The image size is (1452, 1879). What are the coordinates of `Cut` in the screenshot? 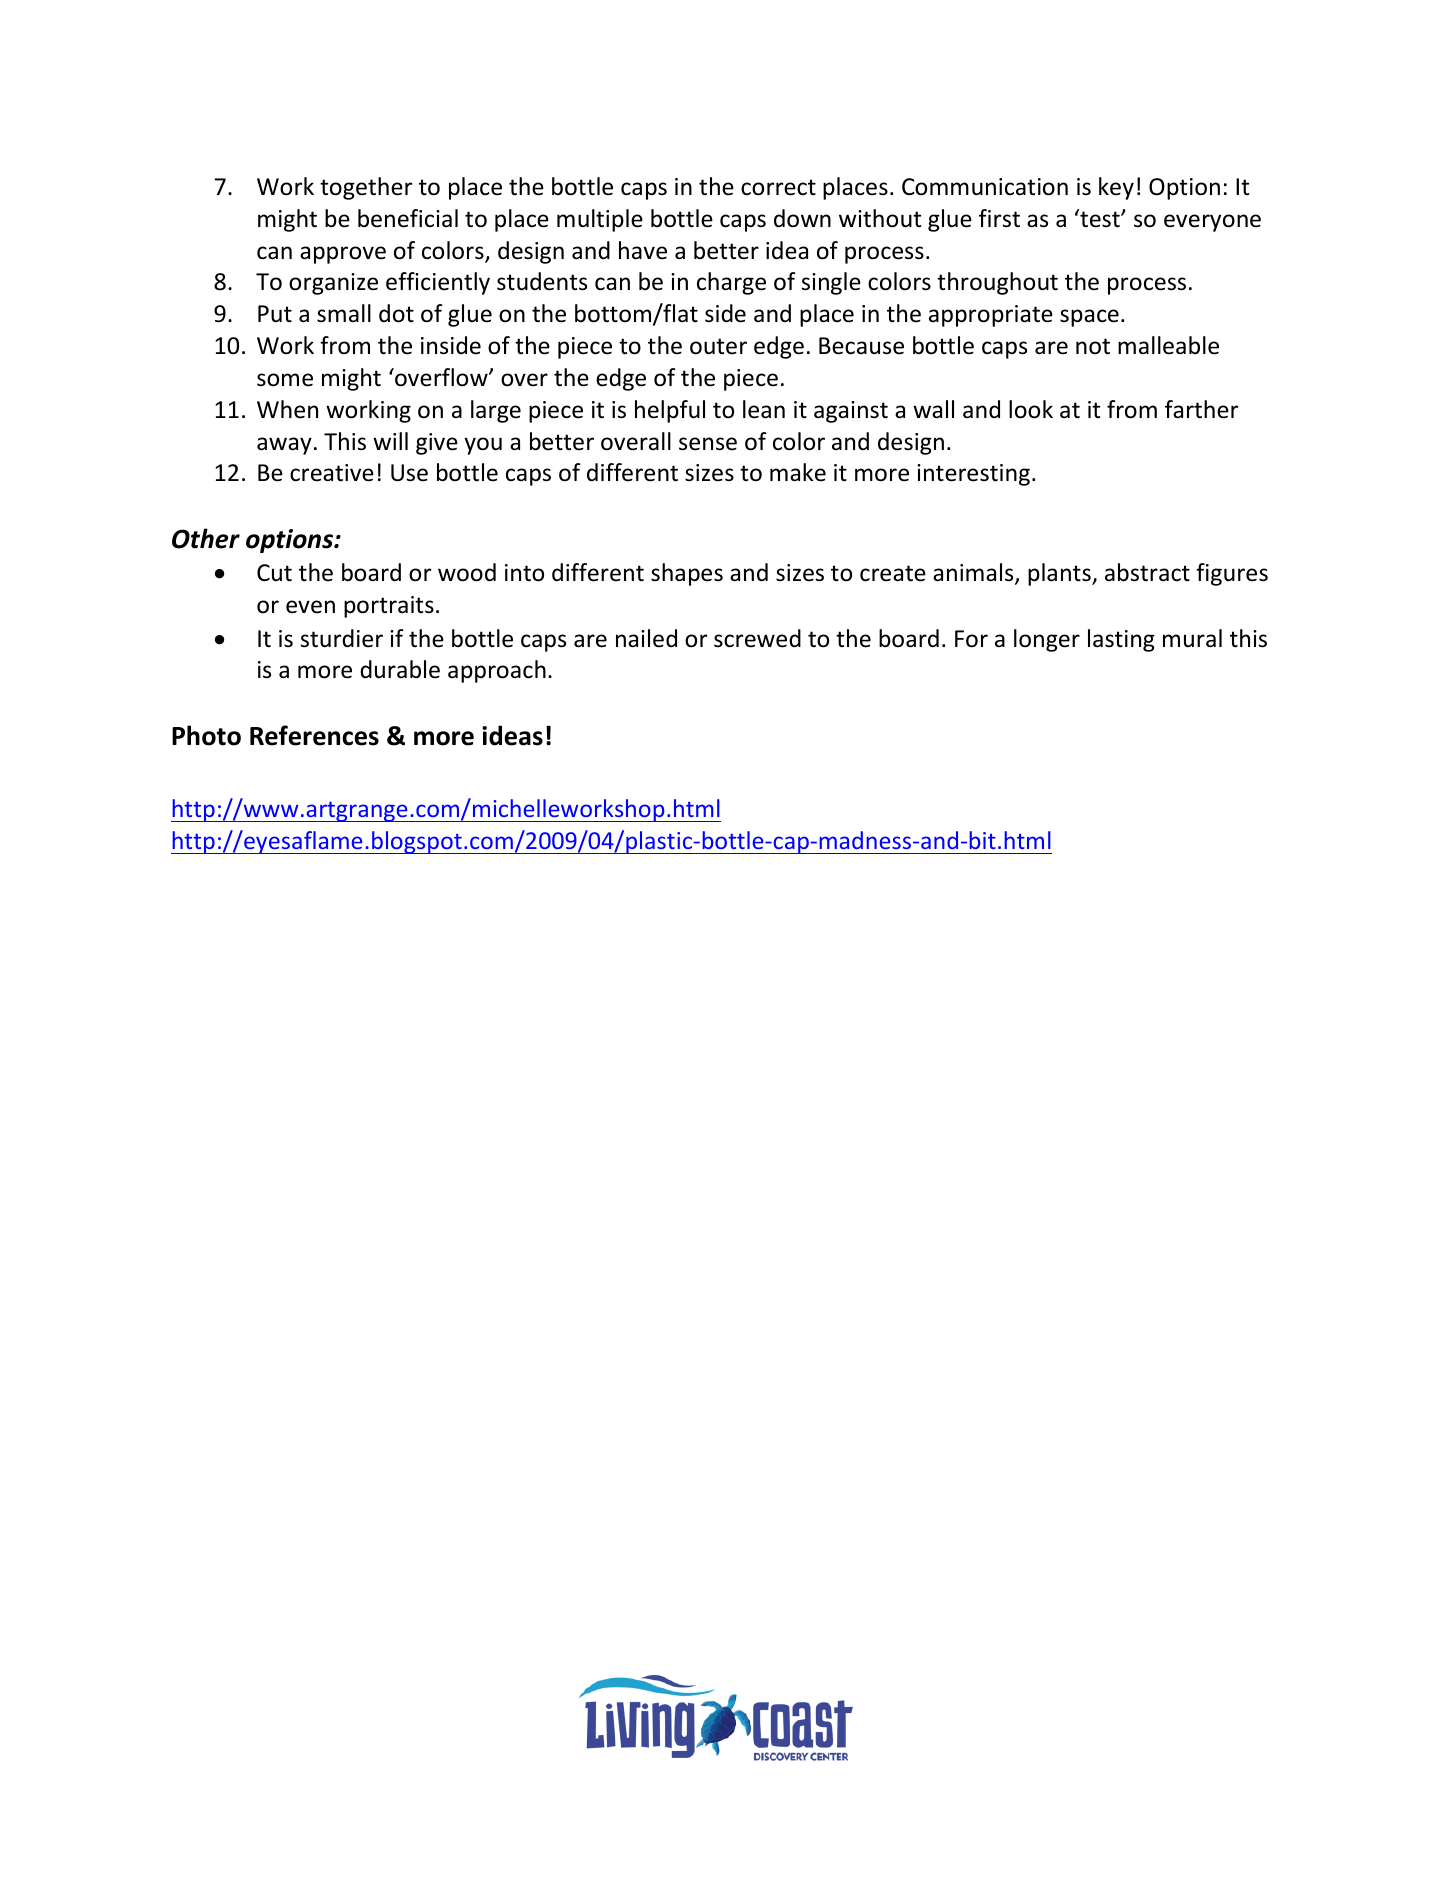 It's located at (274, 573).
